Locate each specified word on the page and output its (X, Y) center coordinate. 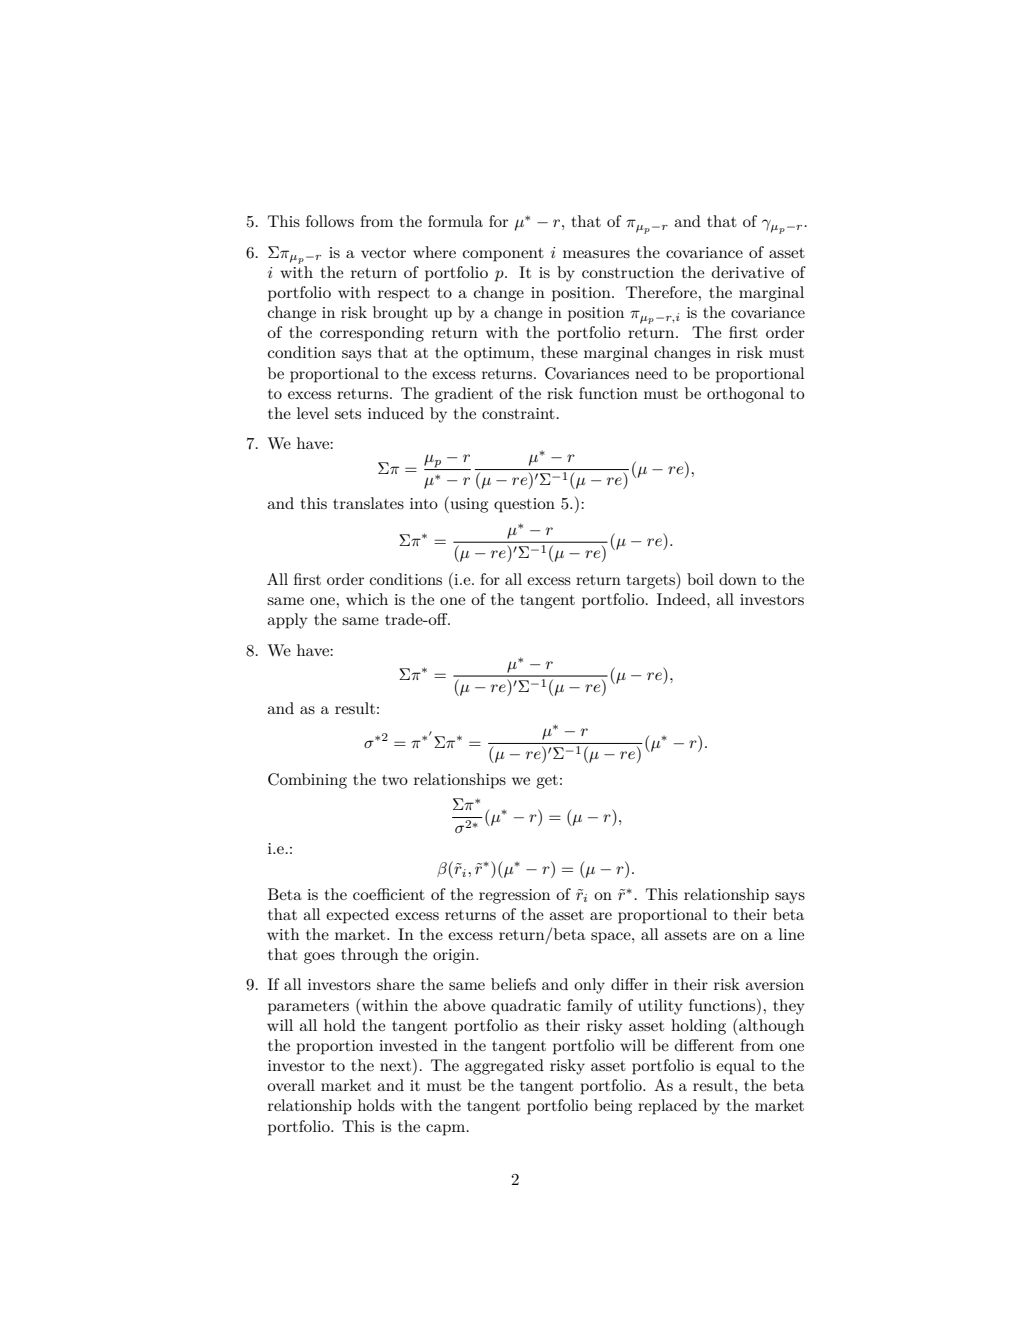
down (738, 579)
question (524, 505)
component (503, 255)
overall (291, 1085)
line (791, 934)
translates (368, 503)
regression (514, 896)
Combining (307, 781)
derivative (748, 272)
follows (330, 221)
